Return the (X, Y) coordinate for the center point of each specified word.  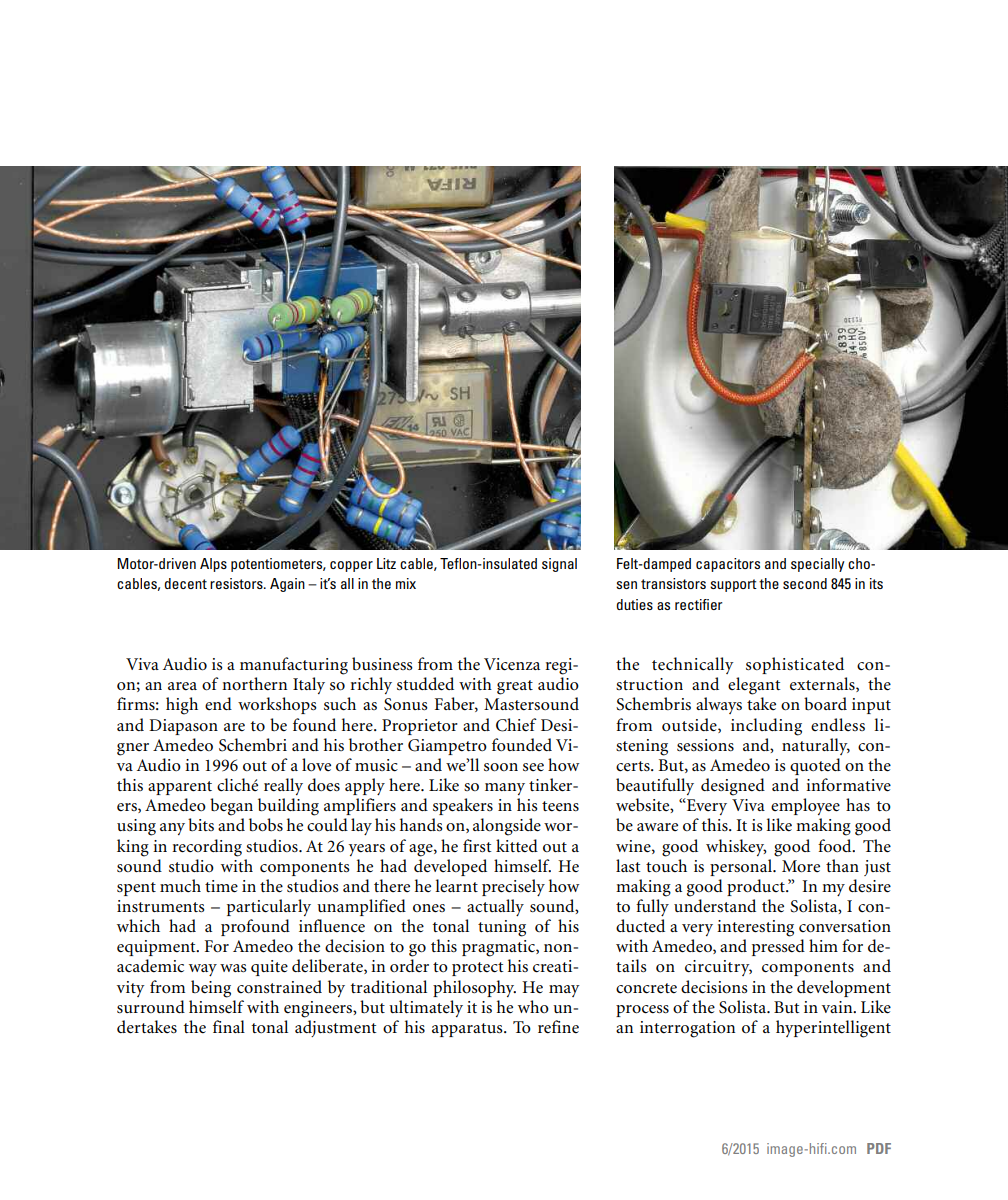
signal (559, 565)
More (801, 866)
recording (207, 848)
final (229, 1026)
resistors (237, 583)
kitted (517, 845)
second (805, 583)
